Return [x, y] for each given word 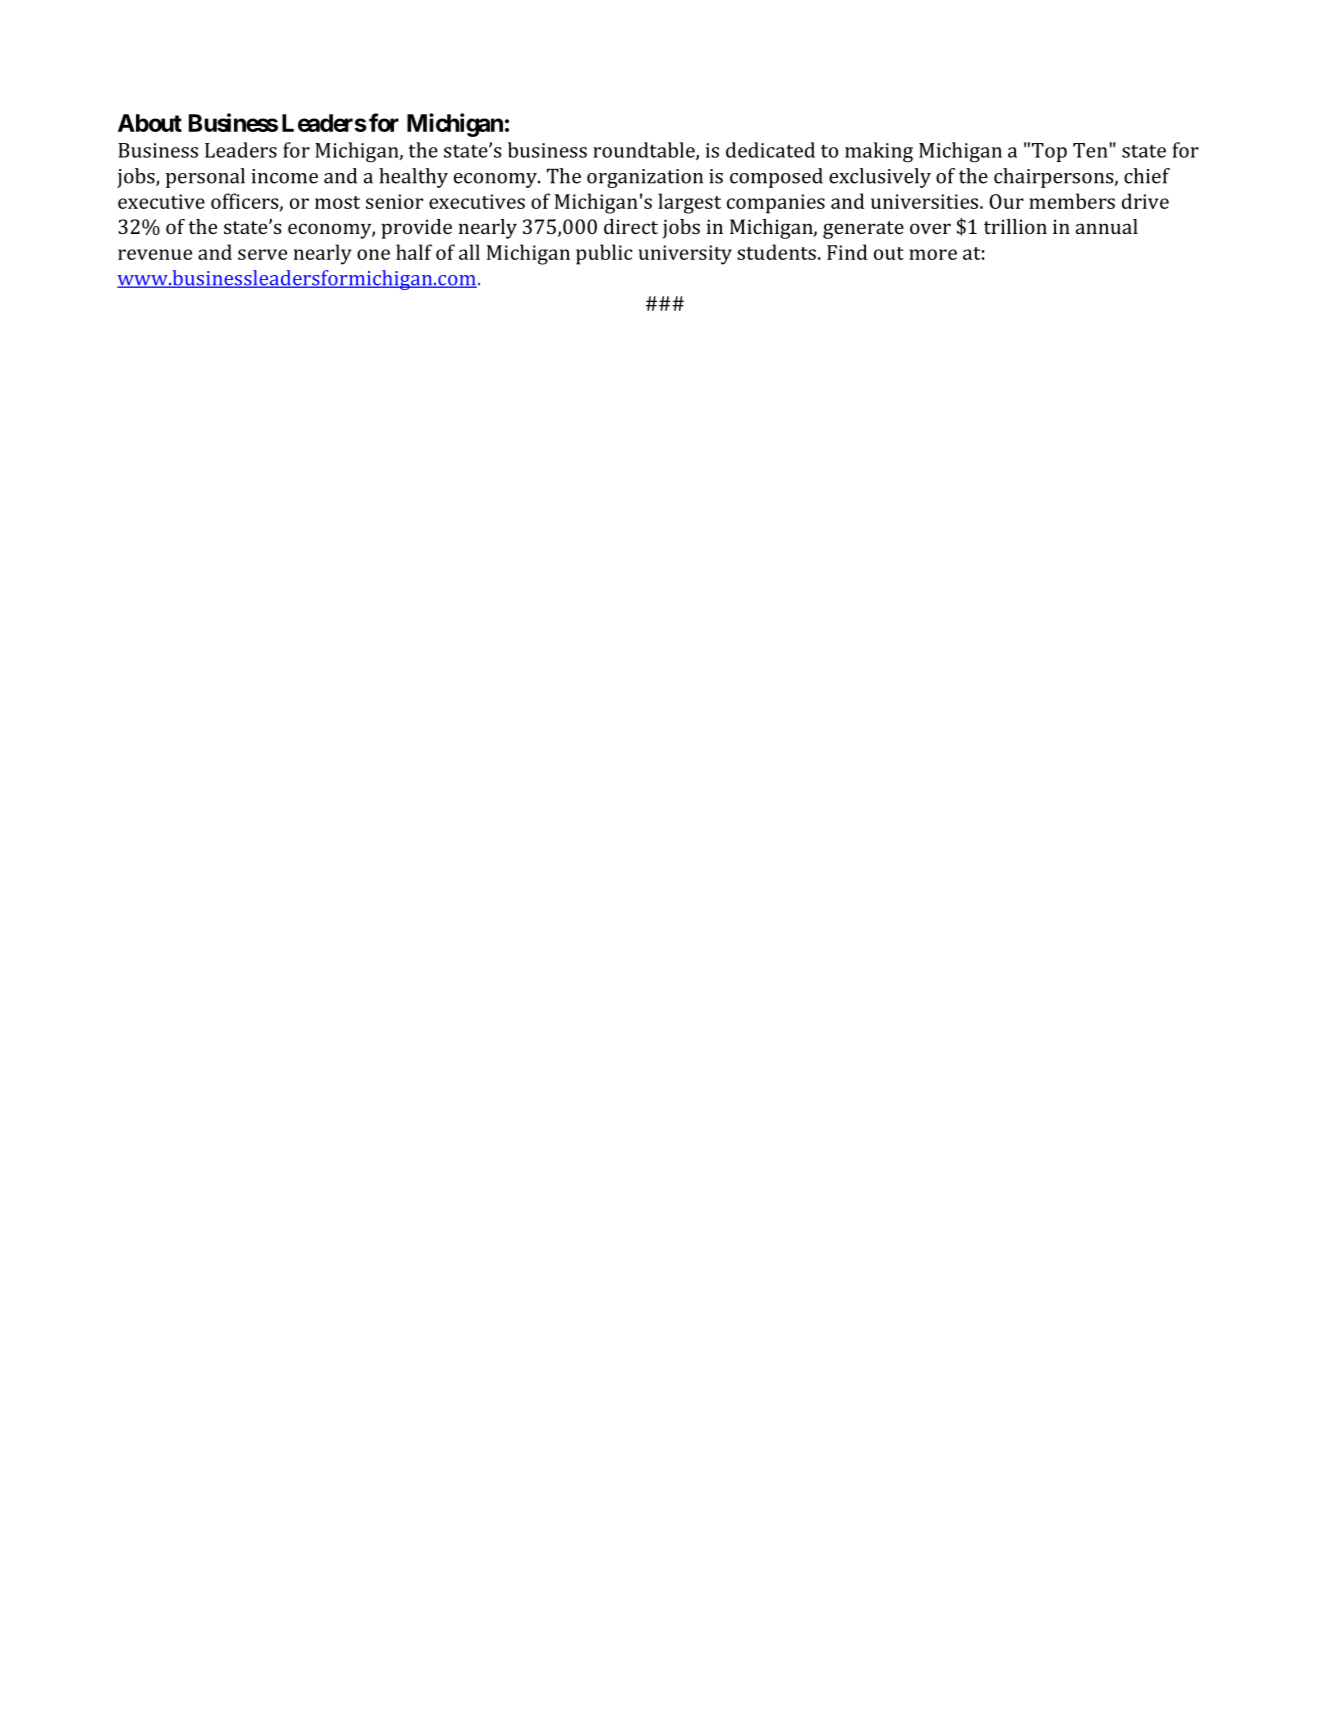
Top [1049, 152]
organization [645, 178]
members [1072, 201]
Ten [1090, 150]
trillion [1015, 226]
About [150, 123]
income [284, 176]
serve [262, 254]
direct [631, 226]
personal [205, 178]
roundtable [645, 151]
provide [416, 229]
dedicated [770, 150]
